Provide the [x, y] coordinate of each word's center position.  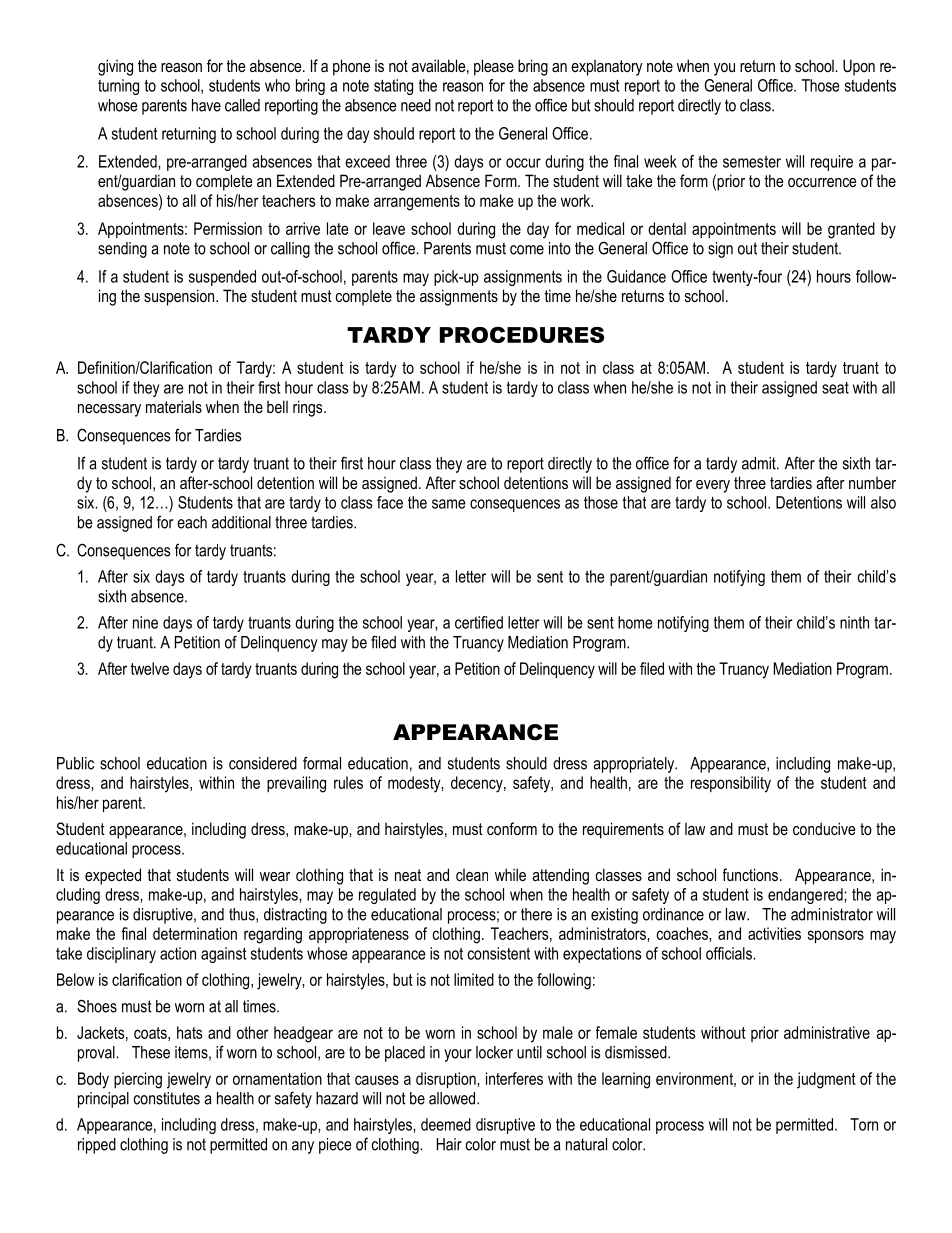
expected [113, 876]
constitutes [167, 1098]
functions [752, 874]
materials [174, 406]
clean [472, 875]
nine [145, 622]
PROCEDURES [522, 335]
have [206, 105]
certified [479, 622]
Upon [859, 67]
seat [835, 388]
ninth [854, 622]
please [494, 67]
